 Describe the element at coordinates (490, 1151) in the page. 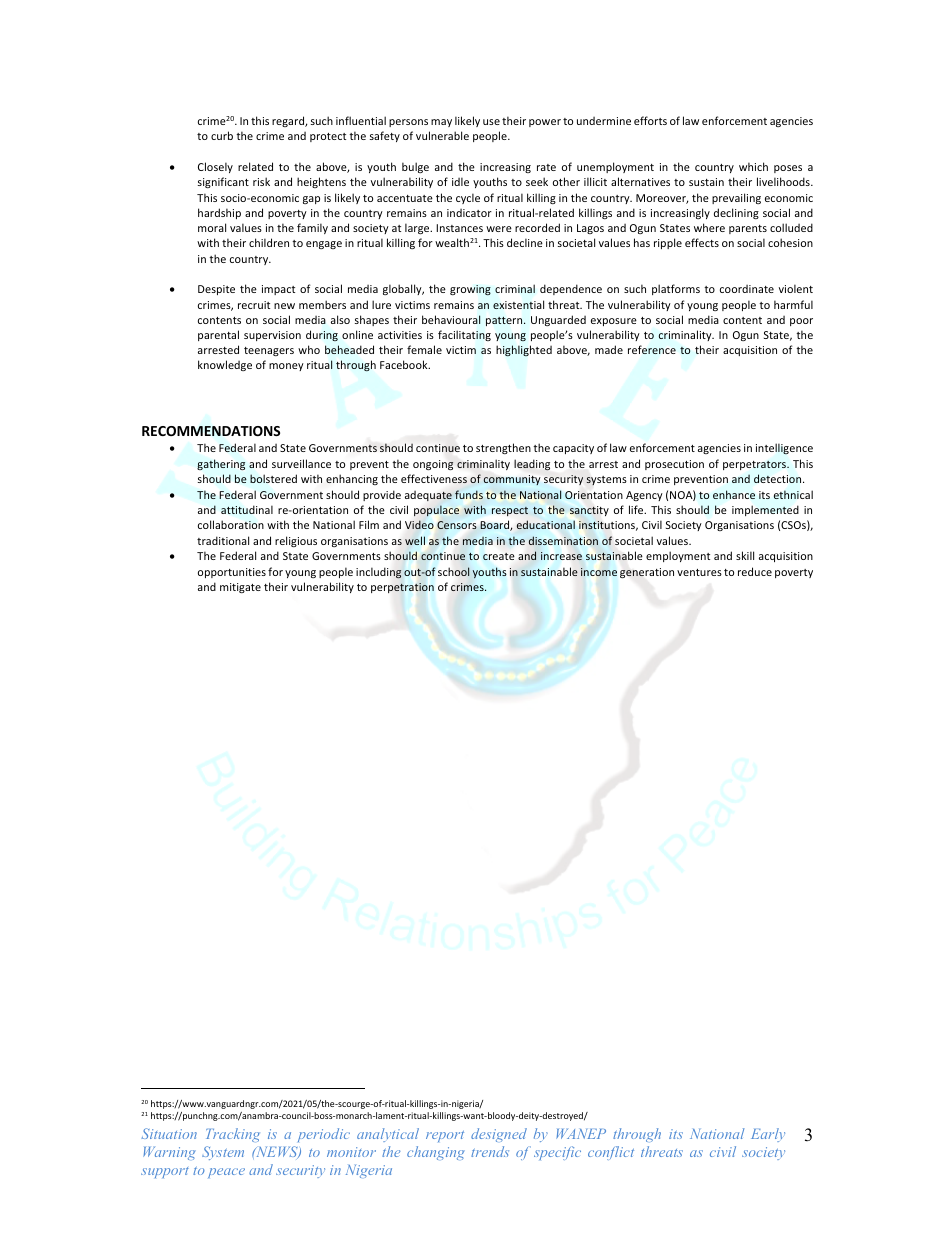

I see `trends` at that location.
